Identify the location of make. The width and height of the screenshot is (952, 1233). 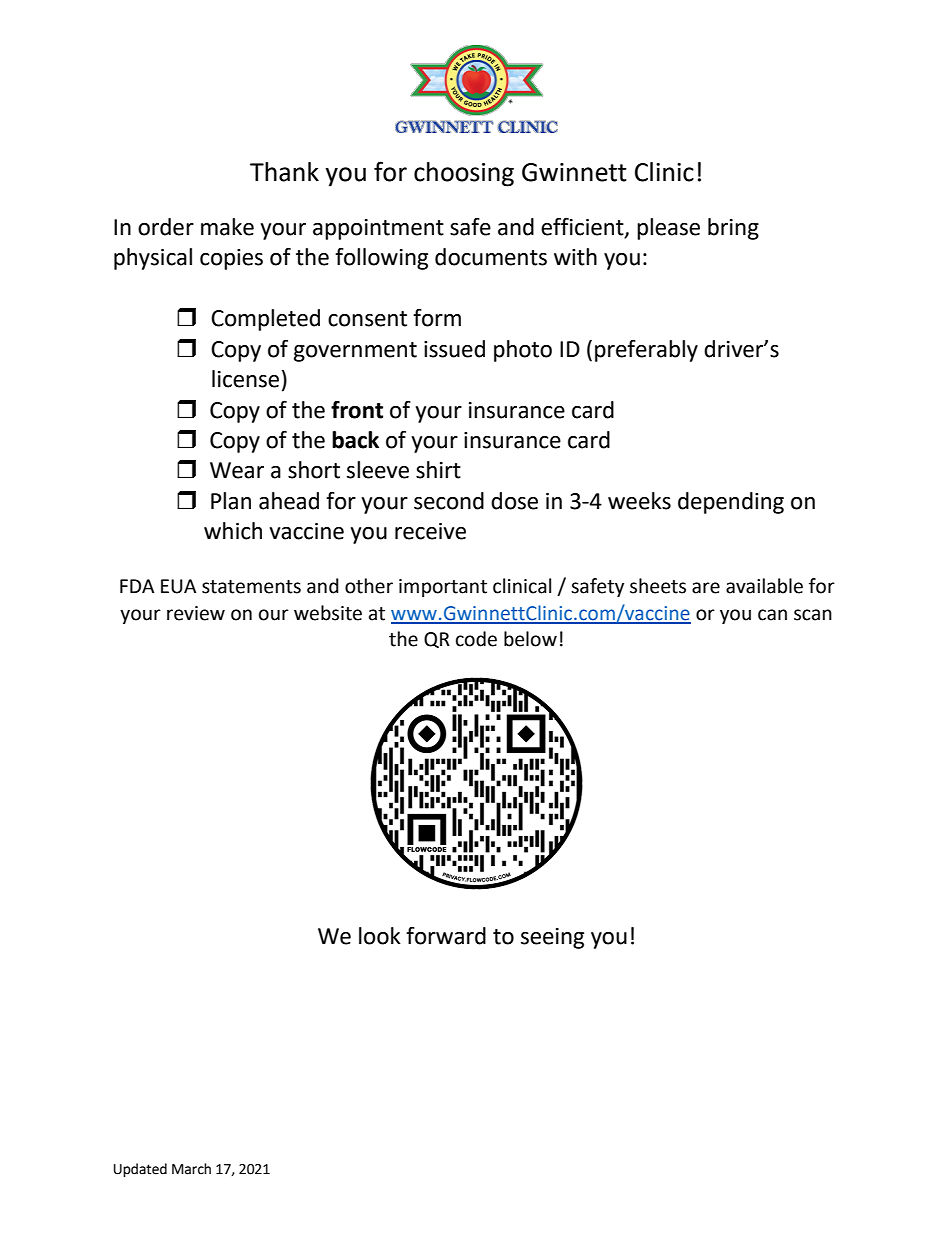
(227, 227).
